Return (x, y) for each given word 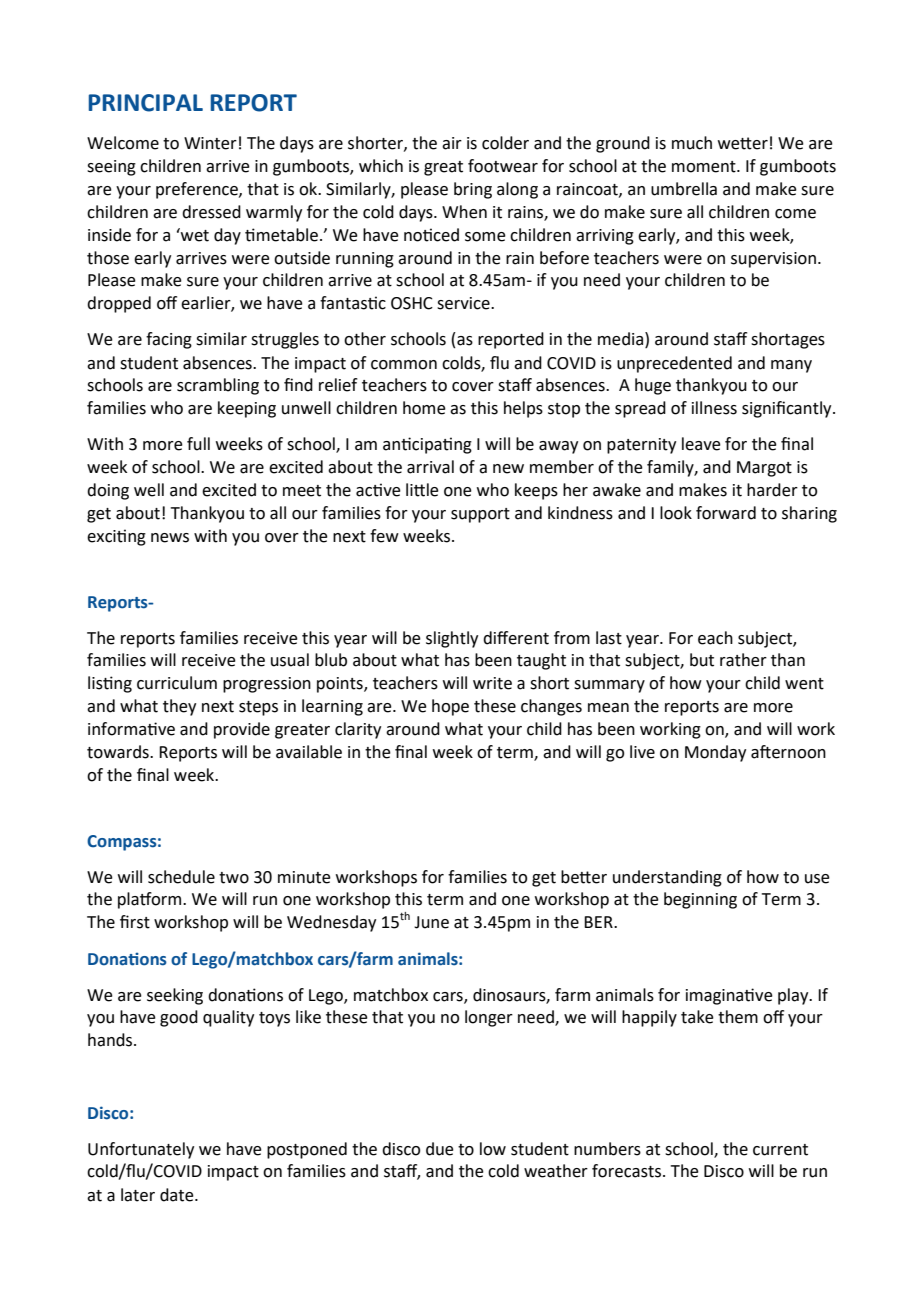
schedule (181, 877)
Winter (210, 143)
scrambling (218, 386)
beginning (700, 900)
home (424, 408)
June (431, 922)
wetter (743, 143)
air (452, 143)
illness (714, 408)
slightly (452, 639)
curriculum (177, 683)
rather (743, 660)
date (178, 1195)
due (440, 1149)
